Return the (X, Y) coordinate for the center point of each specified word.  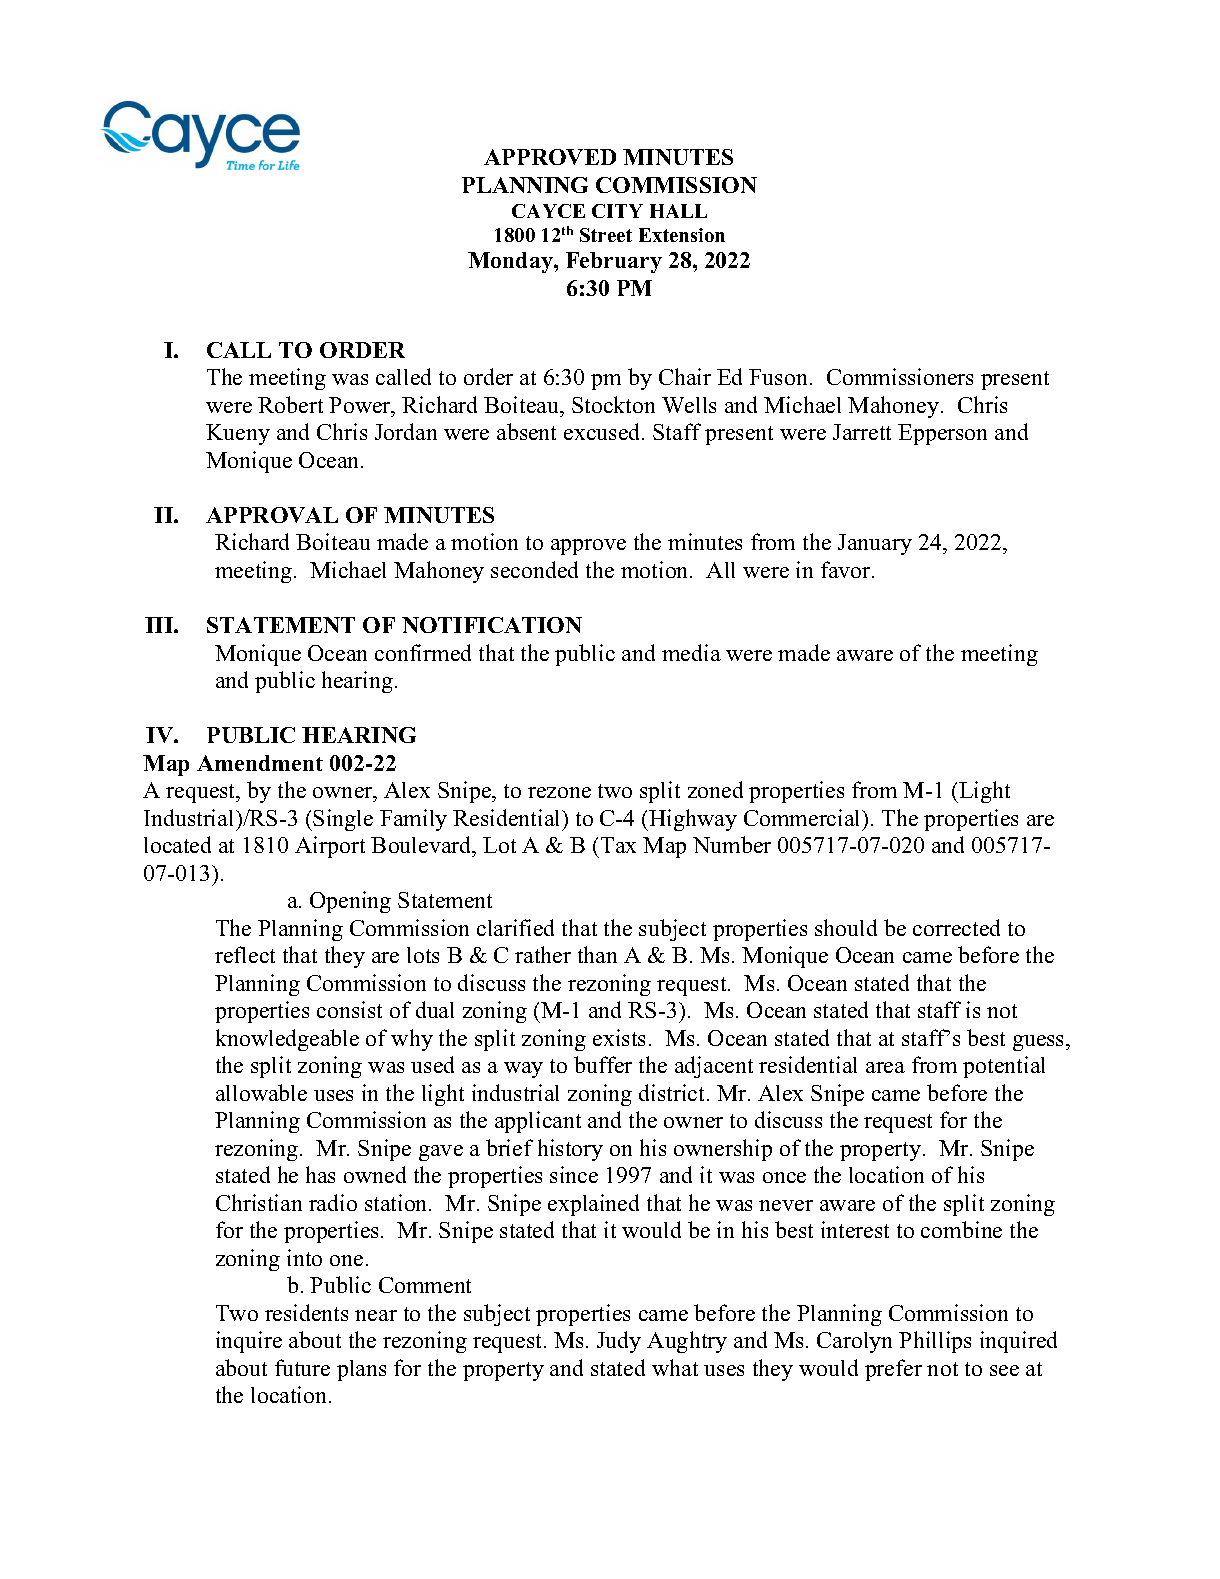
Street (606, 235)
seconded (534, 569)
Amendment (260, 763)
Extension (682, 235)
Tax (618, 845)
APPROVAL (272, 515)
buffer (603, 1064)
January (875, 544)
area (885, 1067)
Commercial (803, 817)
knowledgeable (287, 1040)
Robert (290, 404)
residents (306, 1312)
